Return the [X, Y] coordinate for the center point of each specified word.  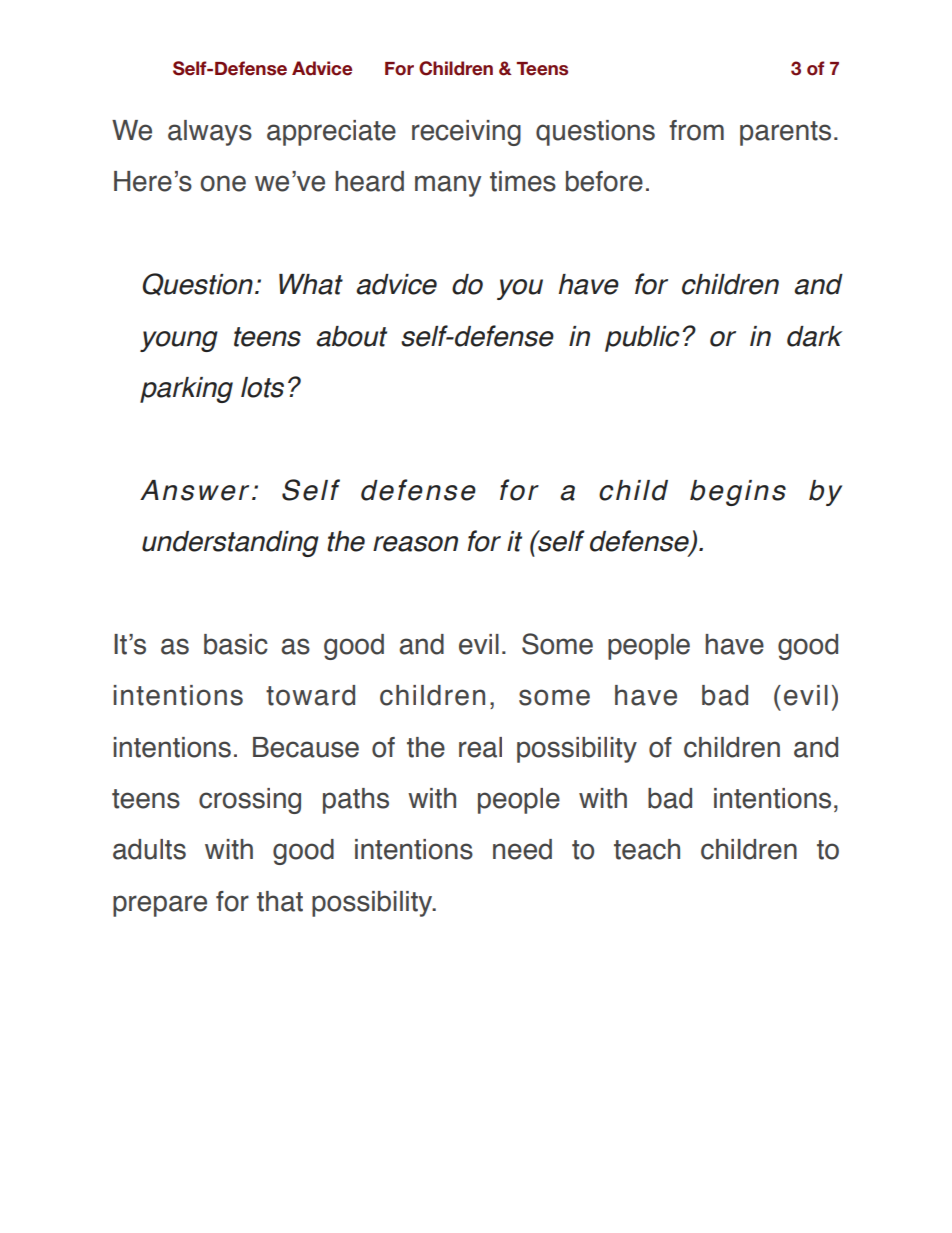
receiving [466, 133]
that [280, 901]
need [522, 849]
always [210, 133]
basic [236, 644]
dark [815, 336]
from [696, 130]
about [351, 336]
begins [738, 493]
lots [262, 387]
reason [415, 544]
